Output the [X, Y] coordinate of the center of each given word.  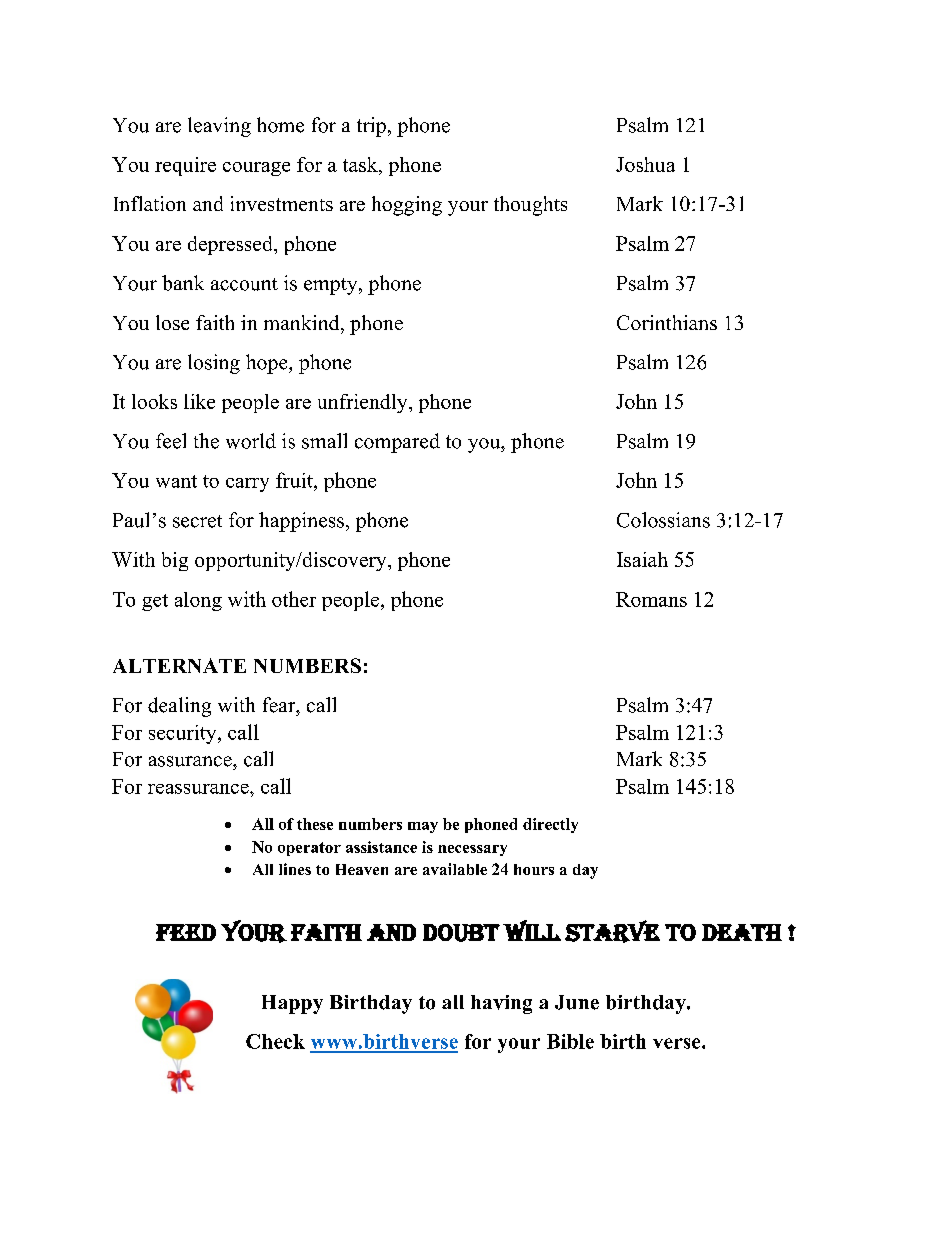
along [198, 601]
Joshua [645, 164]
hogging [407, 206]
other [294, 599]
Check [275, 1041]
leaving [219, 127]
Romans [651, 599]
